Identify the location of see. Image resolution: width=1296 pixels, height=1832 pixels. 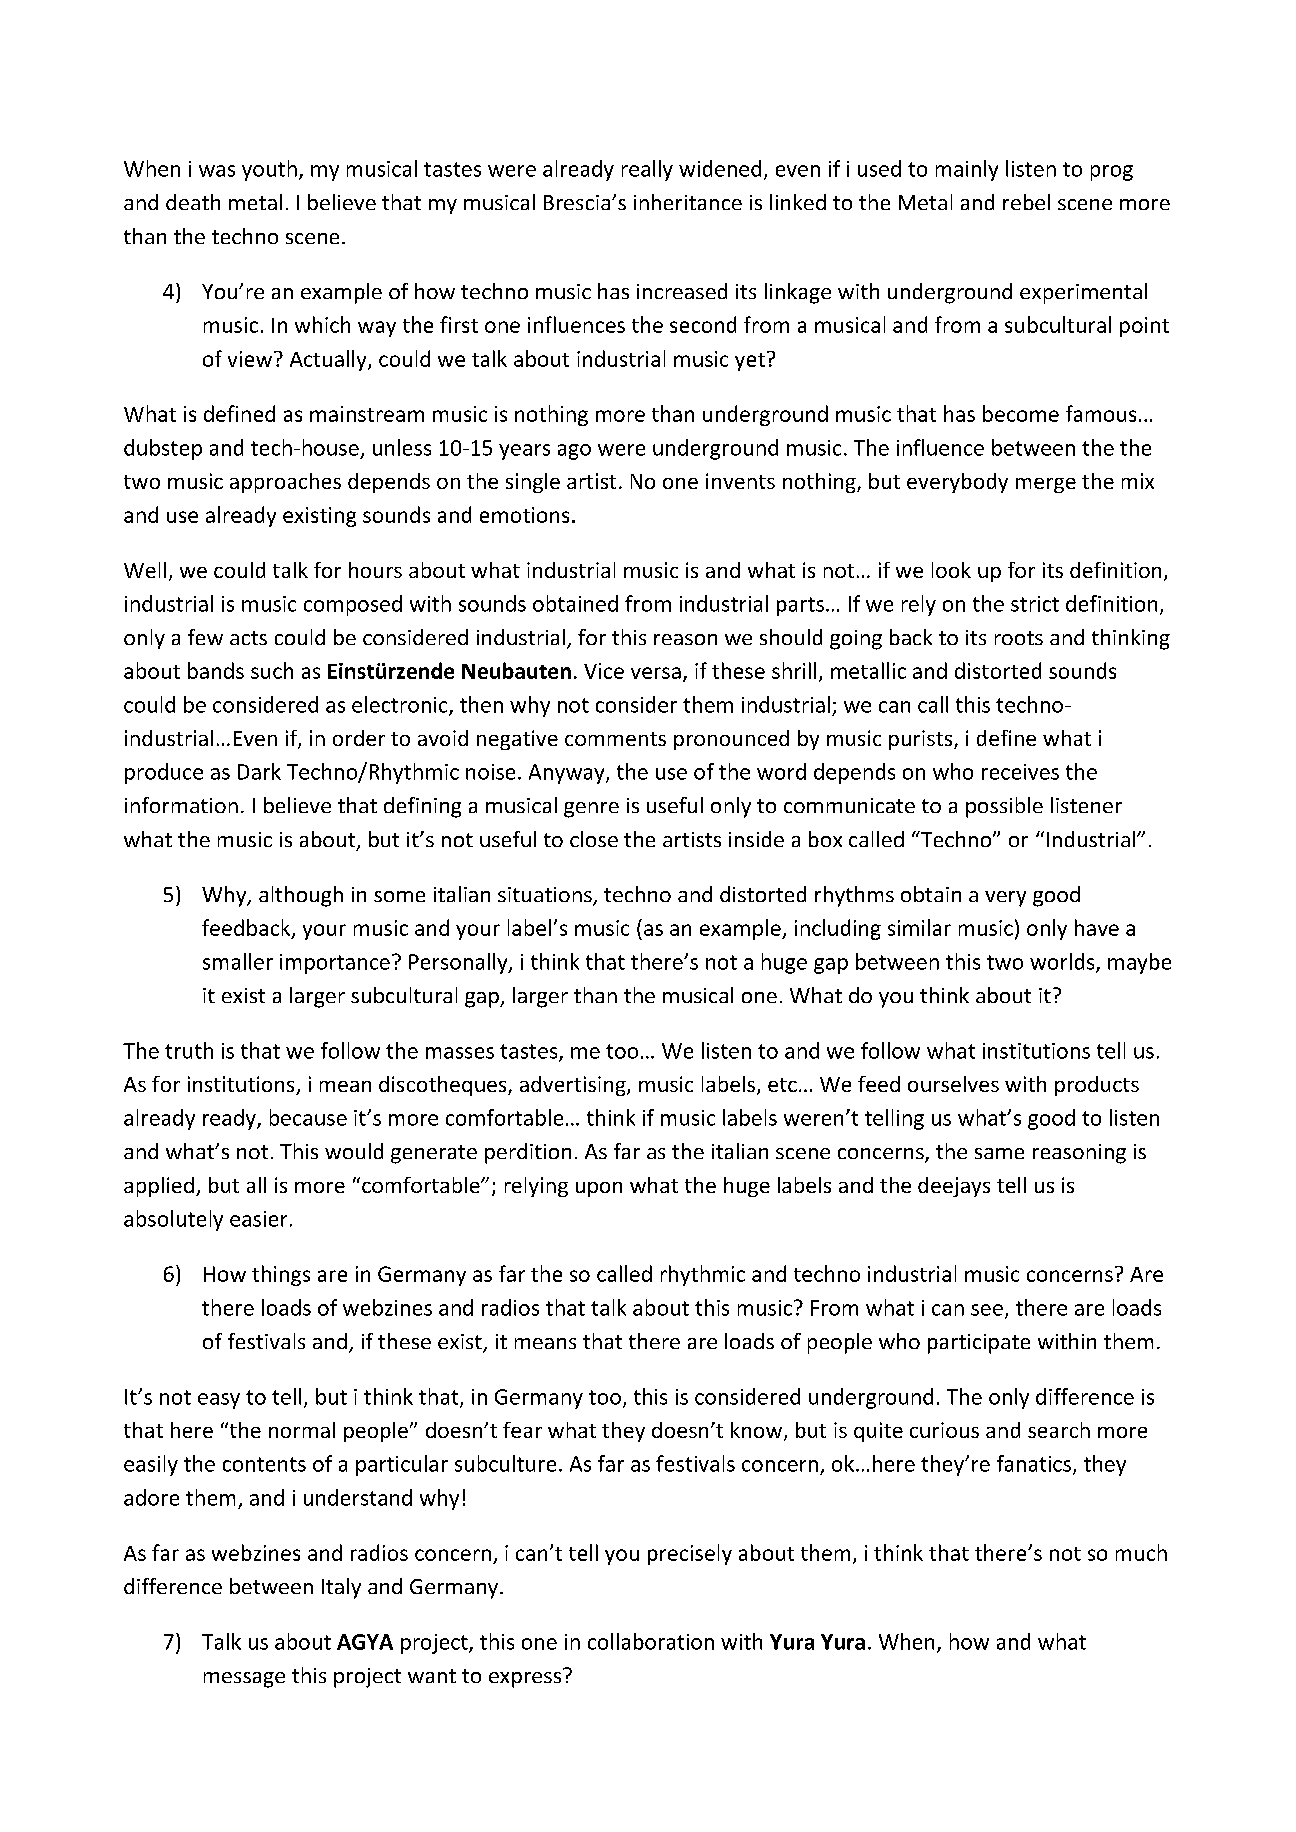
(987, 1310).
